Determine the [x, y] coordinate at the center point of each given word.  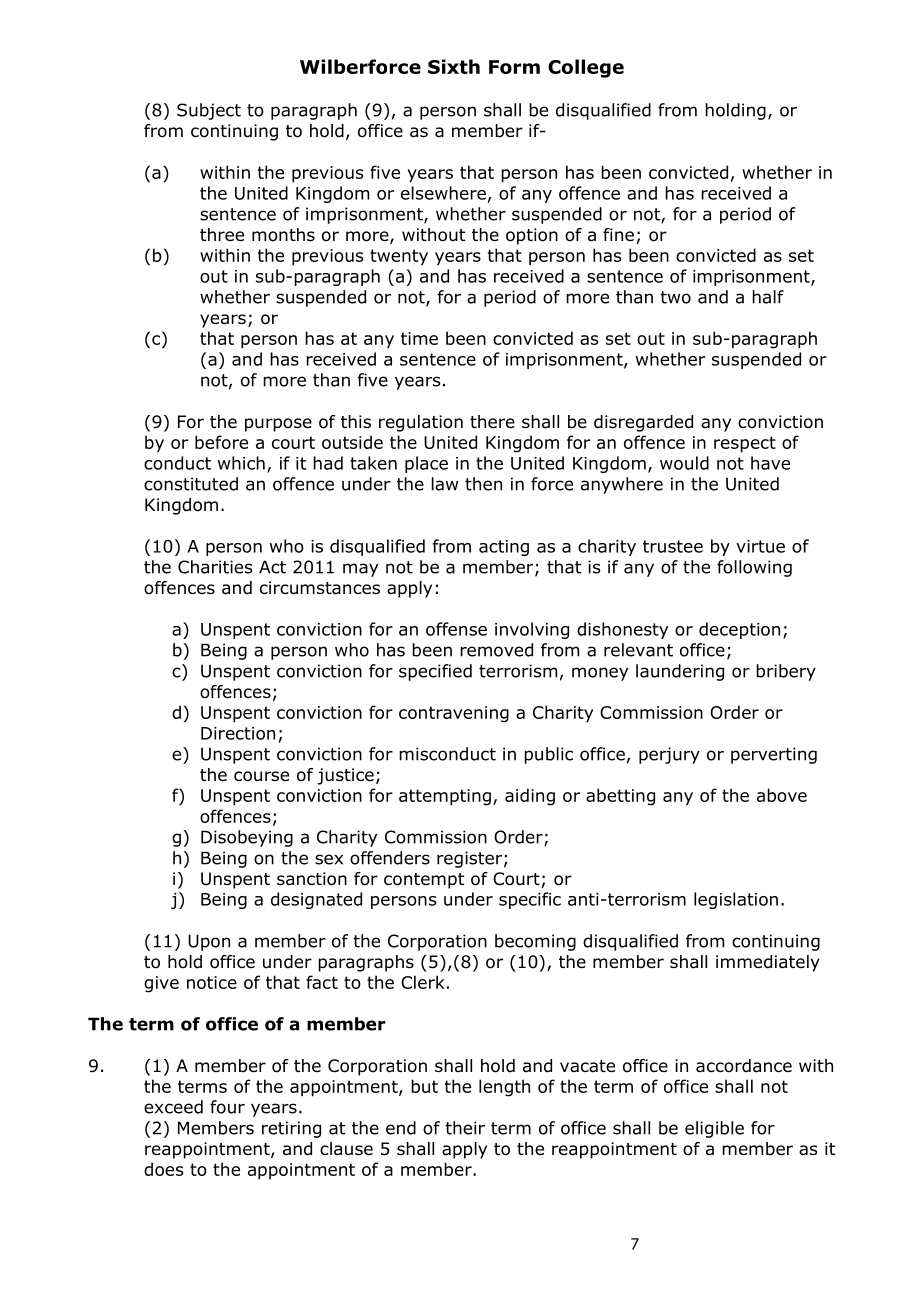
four [227, 1107]
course [261, 776]
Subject [209, 111]
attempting [445, 797]
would [684, 463]
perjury [669, 755]
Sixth [454, 66]
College [586, 68]
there [492, 422]
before [221, 442]
